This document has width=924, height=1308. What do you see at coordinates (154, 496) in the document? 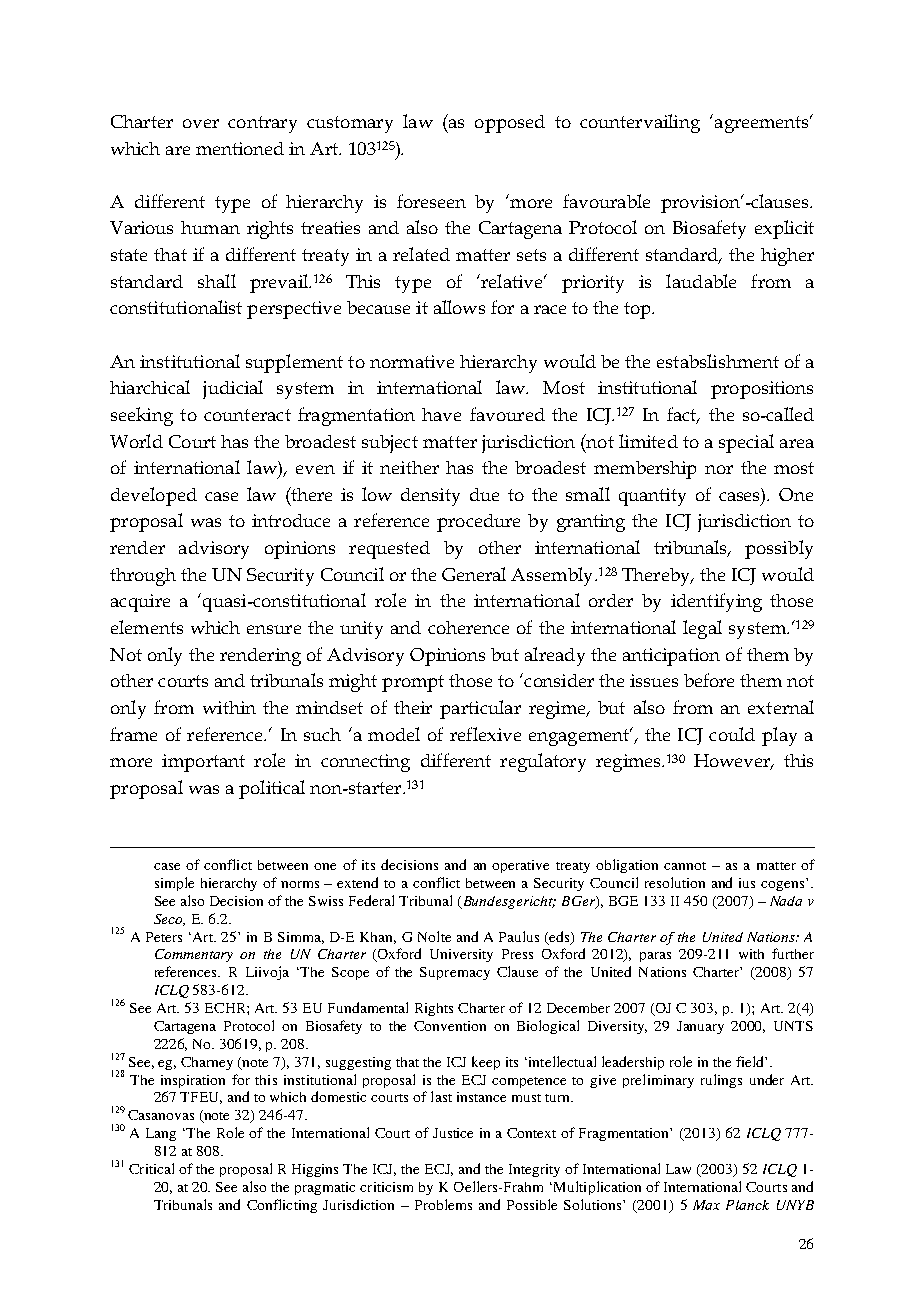
I see `developed` at bounding box center [154, 496].
